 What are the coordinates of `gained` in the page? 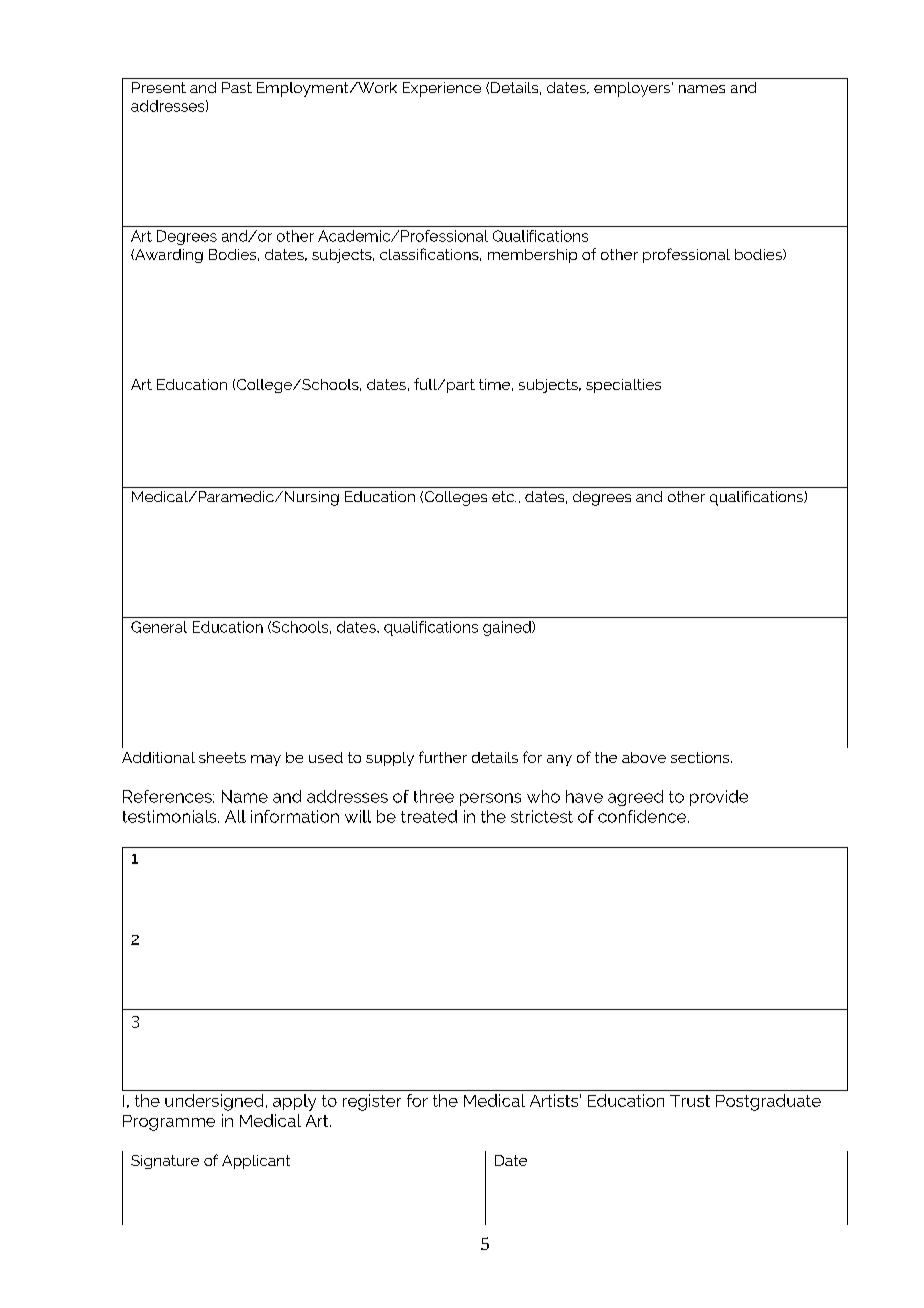 It's located at (508, 628).
